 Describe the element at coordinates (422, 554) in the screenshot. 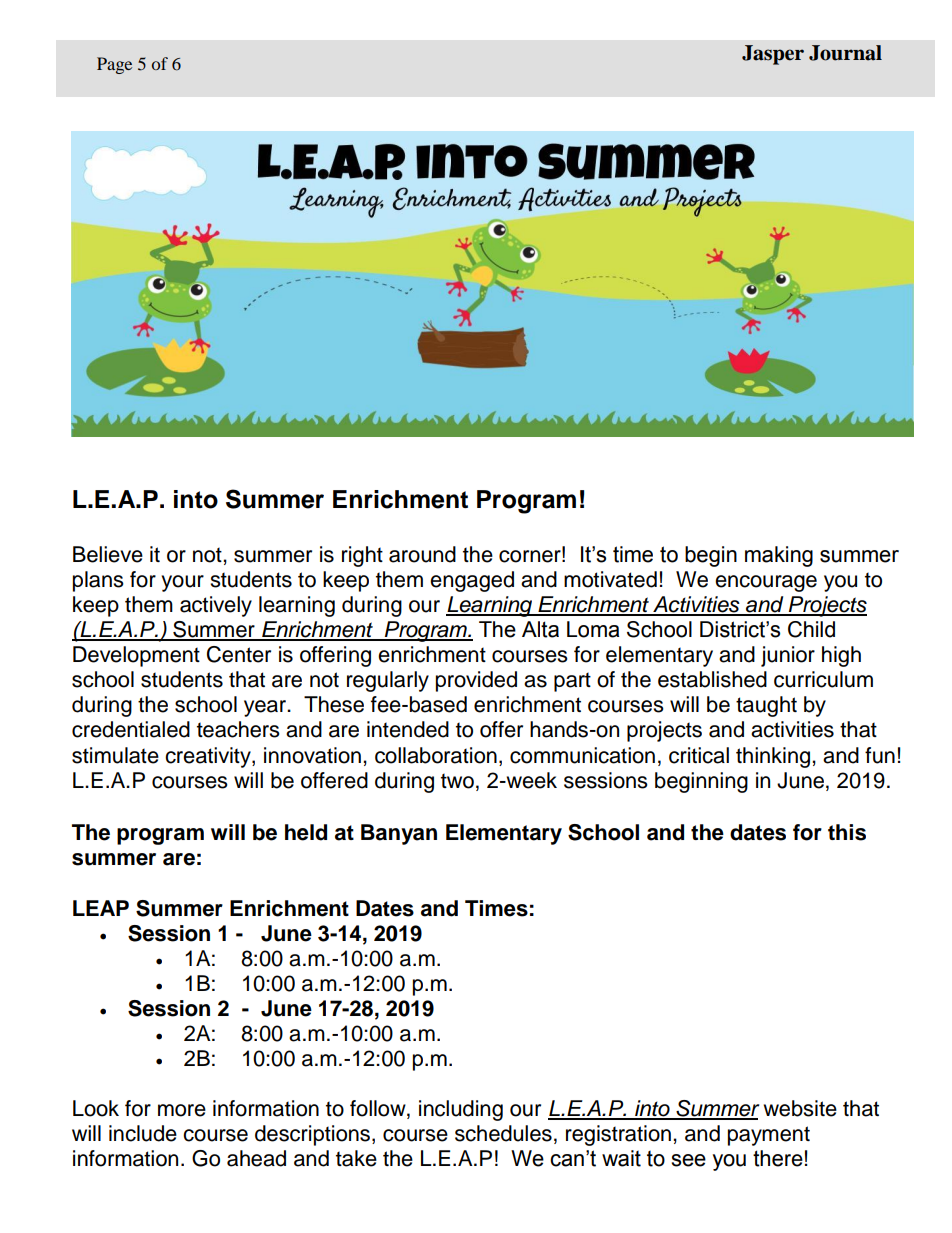

I see `around` at that location.
